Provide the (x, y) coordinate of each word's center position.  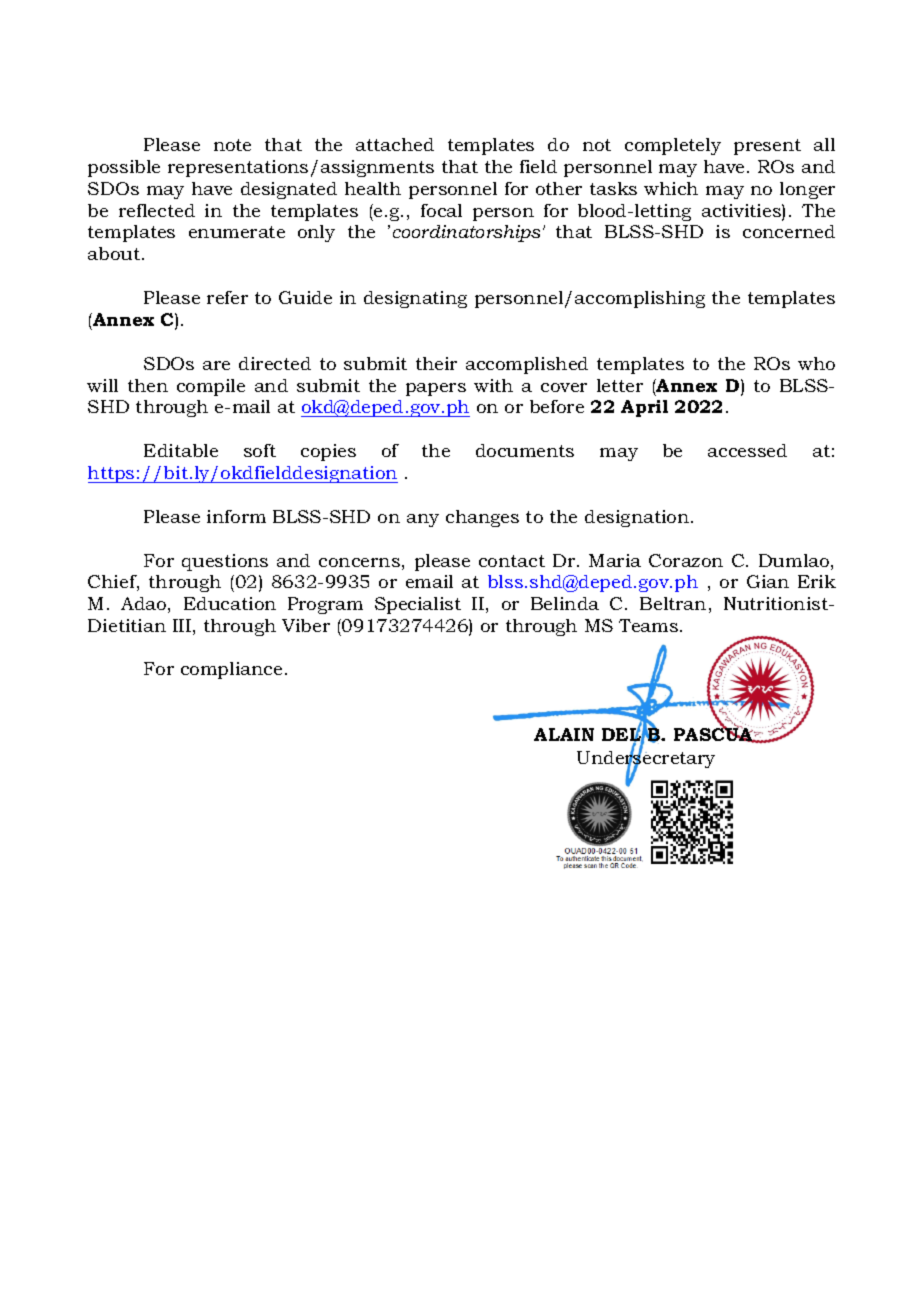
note (232, 145)
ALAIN (564, 734)
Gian (768, 581)
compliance (231, 670)
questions (225, 562)
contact (512, 561)
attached (395, 144)
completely (673, 146)
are (216, 365)
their (436, 363)
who (816, 363)
